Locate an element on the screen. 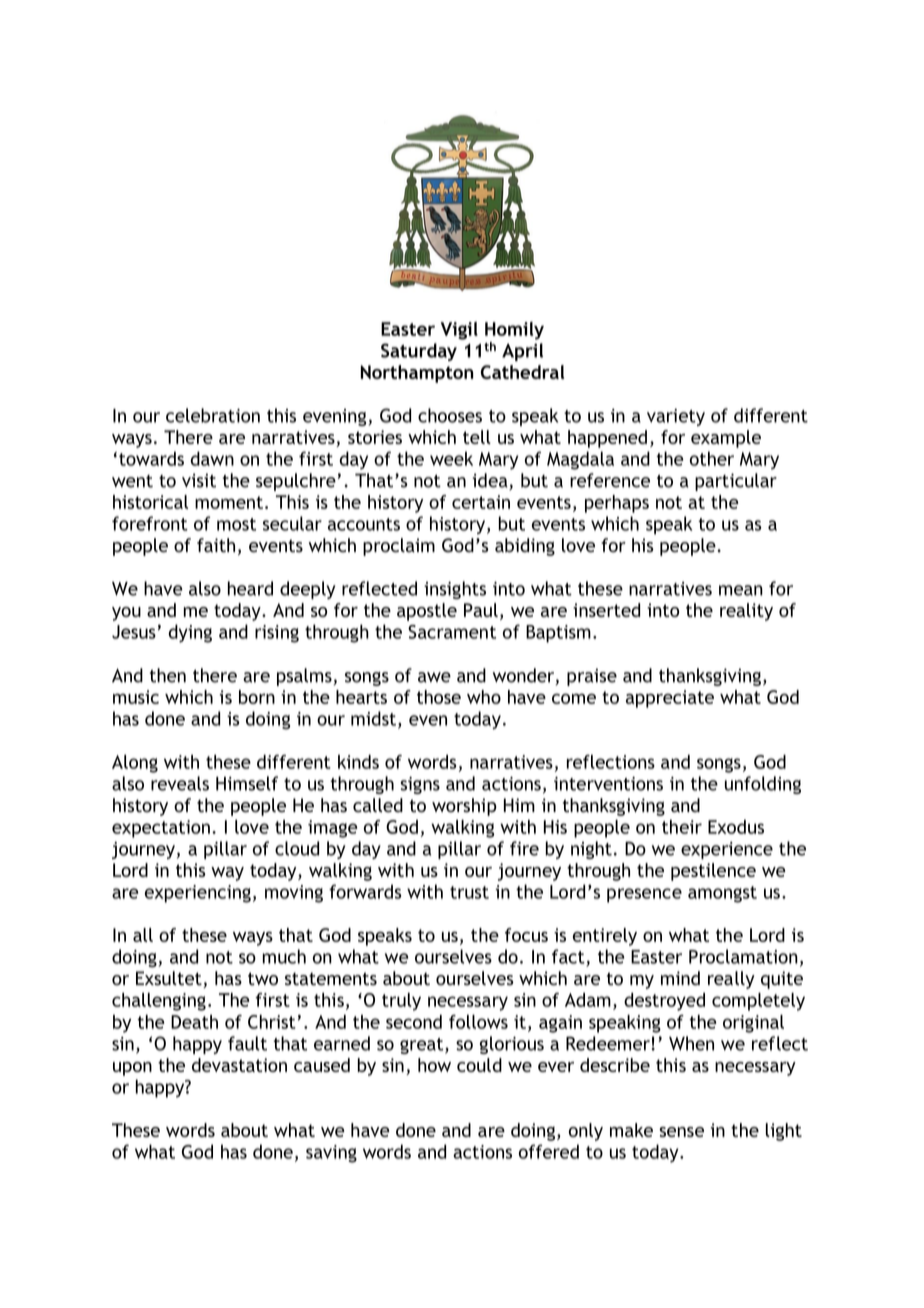  sense is located at coordinates (681, 1132).
